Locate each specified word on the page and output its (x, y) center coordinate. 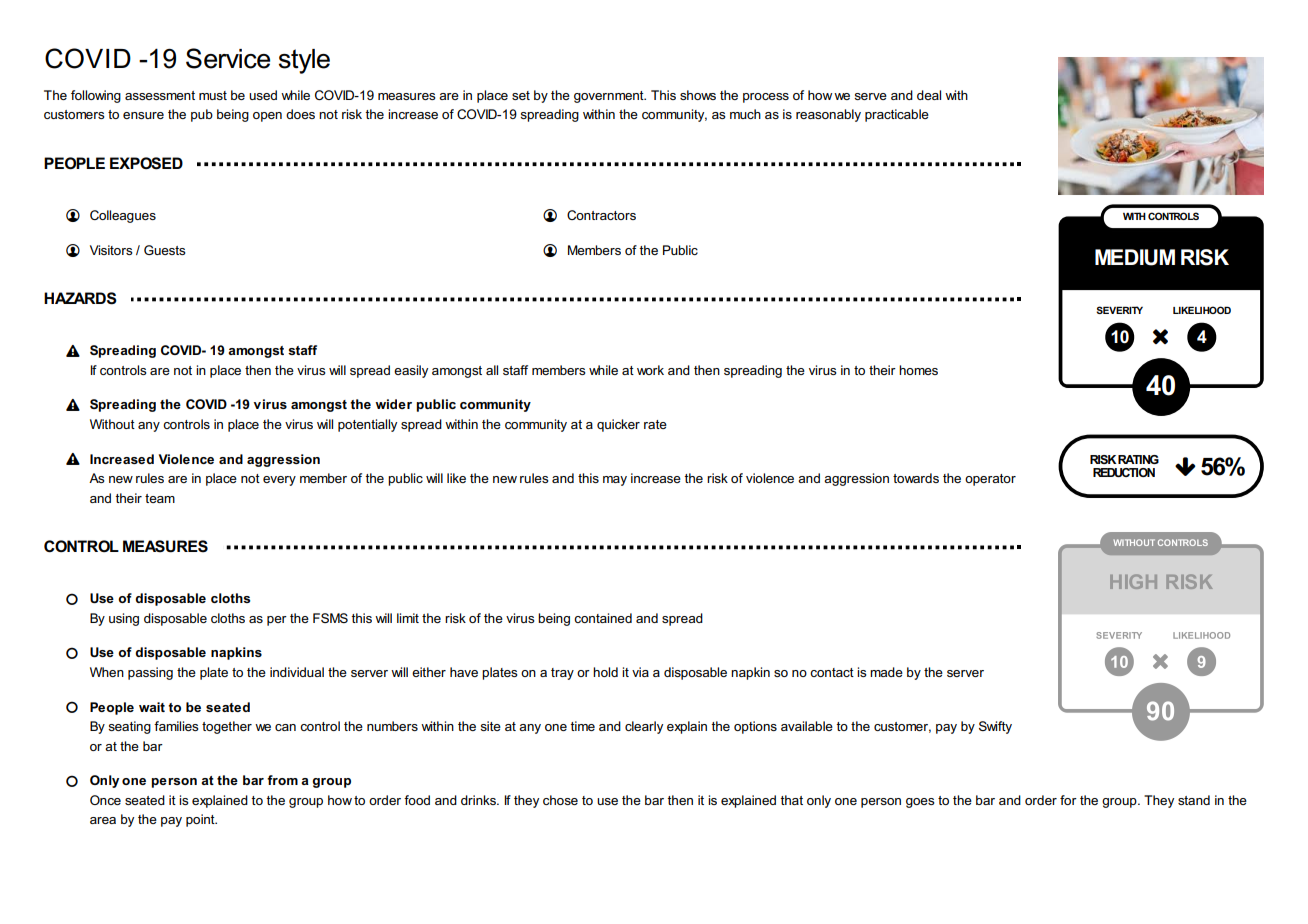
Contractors (601, 215)
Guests (165, 250)
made (886, 672)
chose (560, 800)
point (201, 820)
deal (929, 95)
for (1068, 800)
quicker (618, 425)
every (279, 481)
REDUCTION (1124, 472)
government (610, 97)
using (124, 619)
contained (603, 618)
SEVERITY (1119, 310)
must (213, 95)
